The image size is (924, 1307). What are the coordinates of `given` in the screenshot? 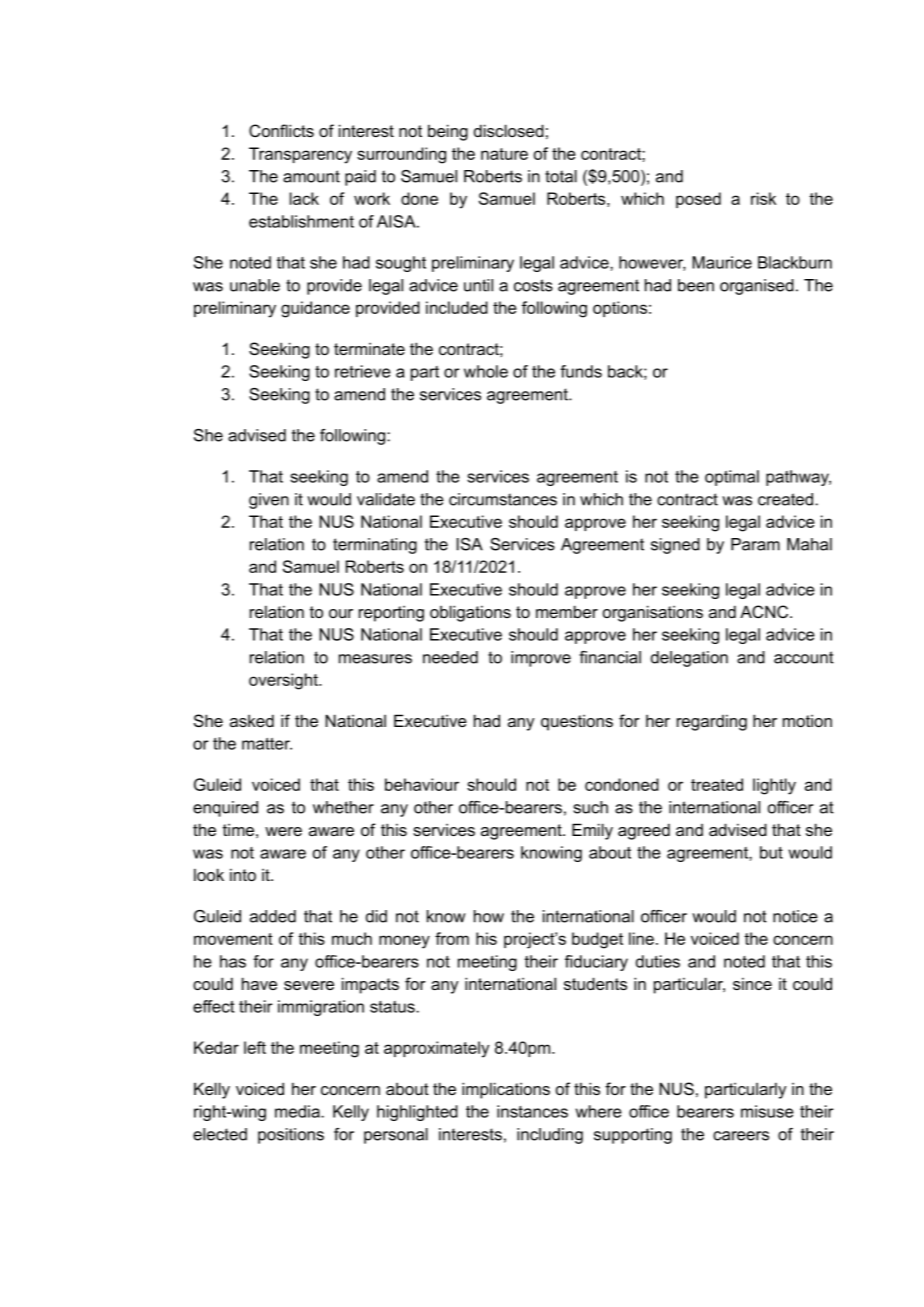 It's located at (269, 501).
